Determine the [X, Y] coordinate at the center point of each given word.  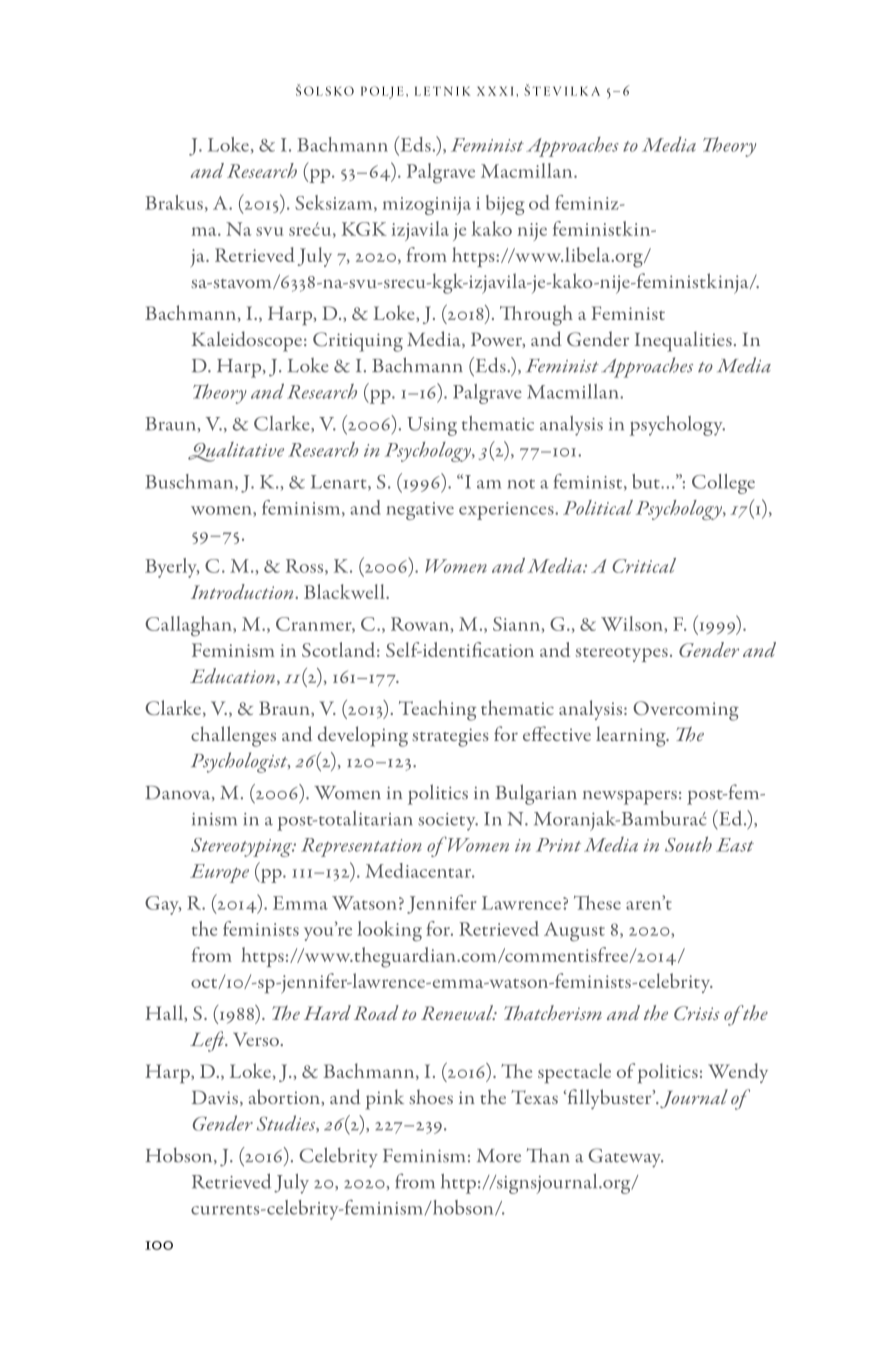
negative [420, 511]
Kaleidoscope [246, 341]
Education [232, 675]
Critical [644, 565]
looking [389, 931]
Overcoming [686, 711]
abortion [285, 1096]
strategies [450, 737]
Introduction [243, 591]
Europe [219, 873]
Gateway [626, 1158]
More [499, 1156]
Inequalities [683, 341]
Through [536, 315]
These [597, 902]
